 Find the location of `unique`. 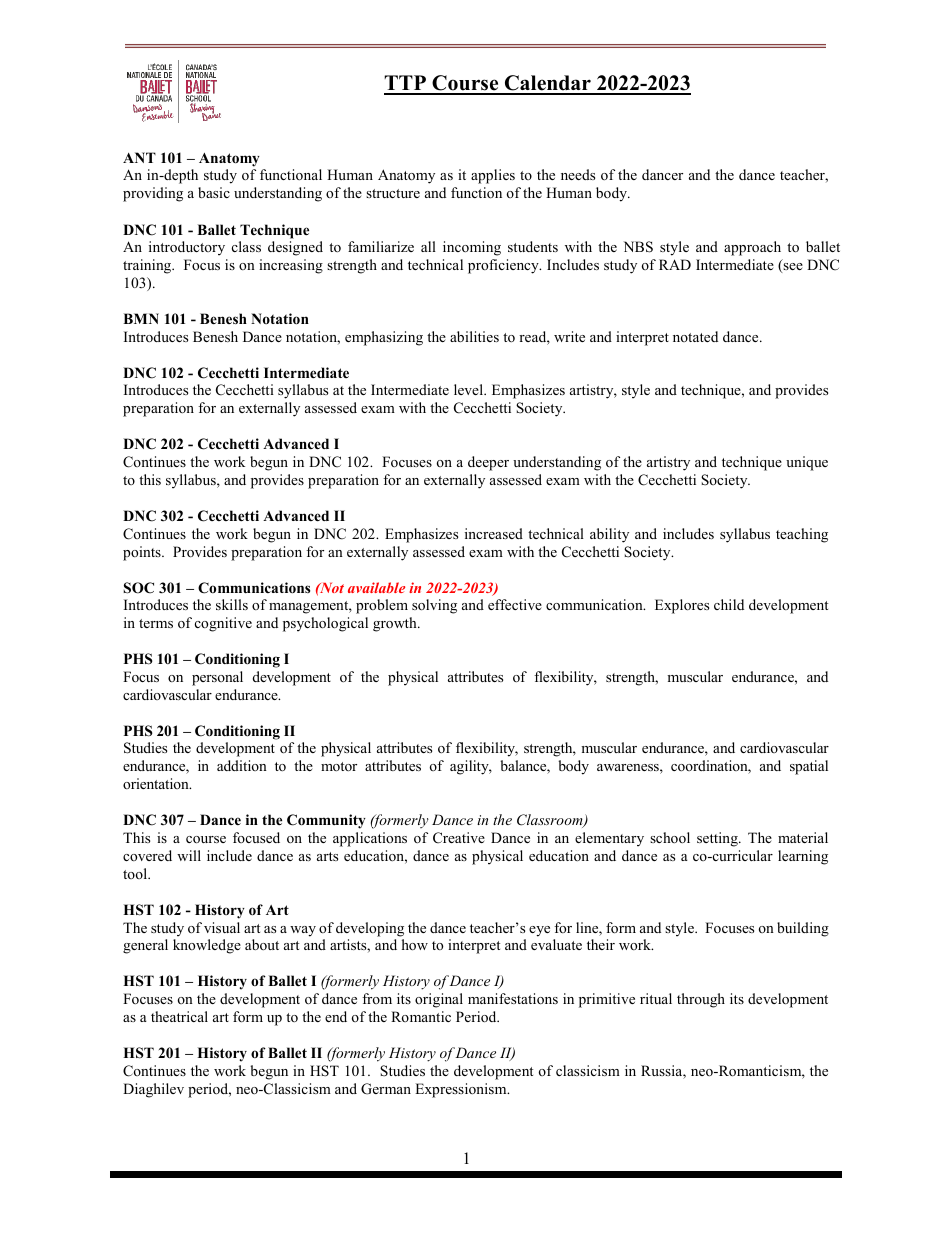

unique is located at coordinates (807, 463).
